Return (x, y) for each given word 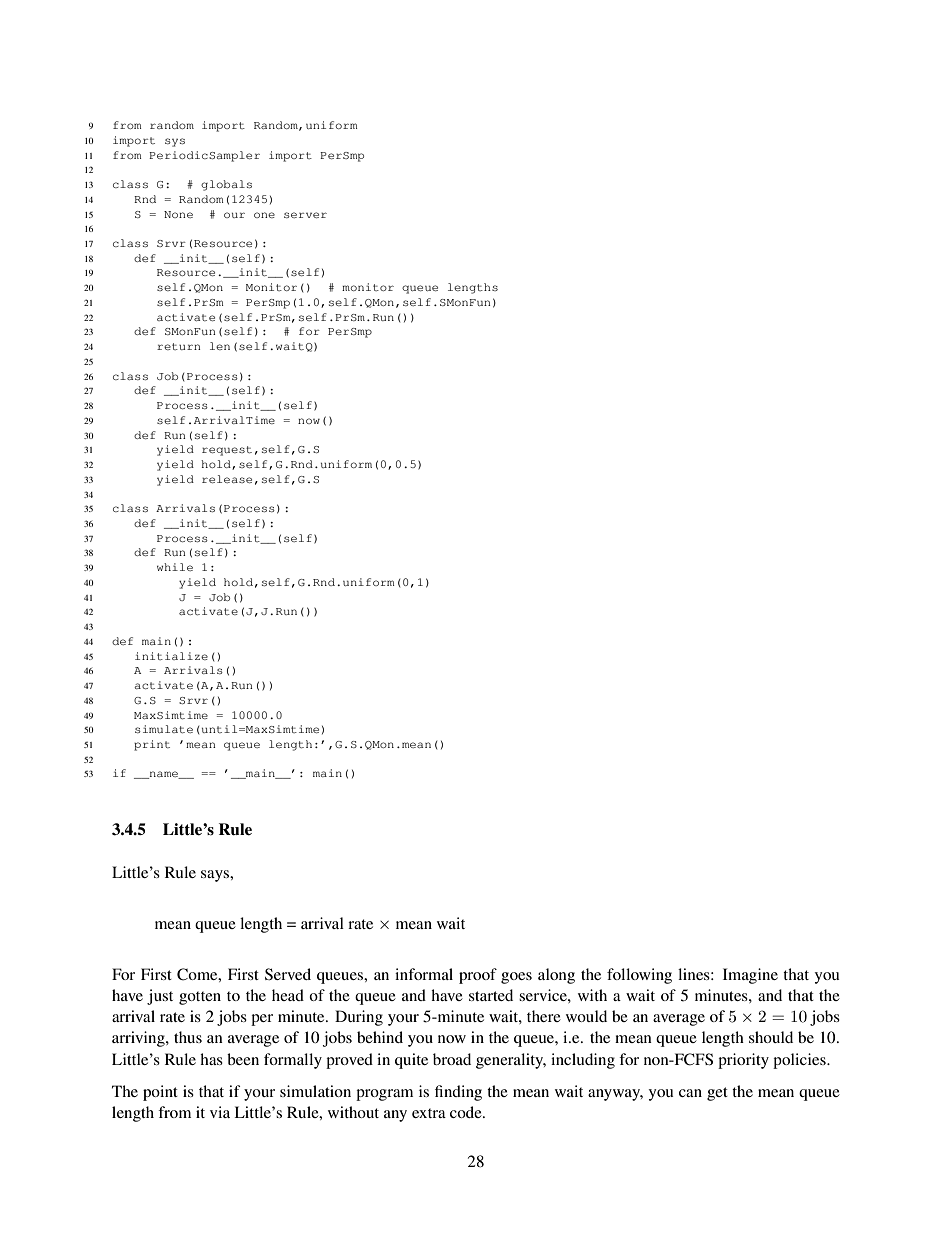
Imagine (750, 976)
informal (424, 974)
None (178, 214)
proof (478, 976)
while (175, 567)
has (211, 1059)
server (305, 215)
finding (458, 1093)
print (152, 745)
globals (226, 185)
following (639, 976)
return (179, 346)
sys (175, 142)
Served (288, 974)
